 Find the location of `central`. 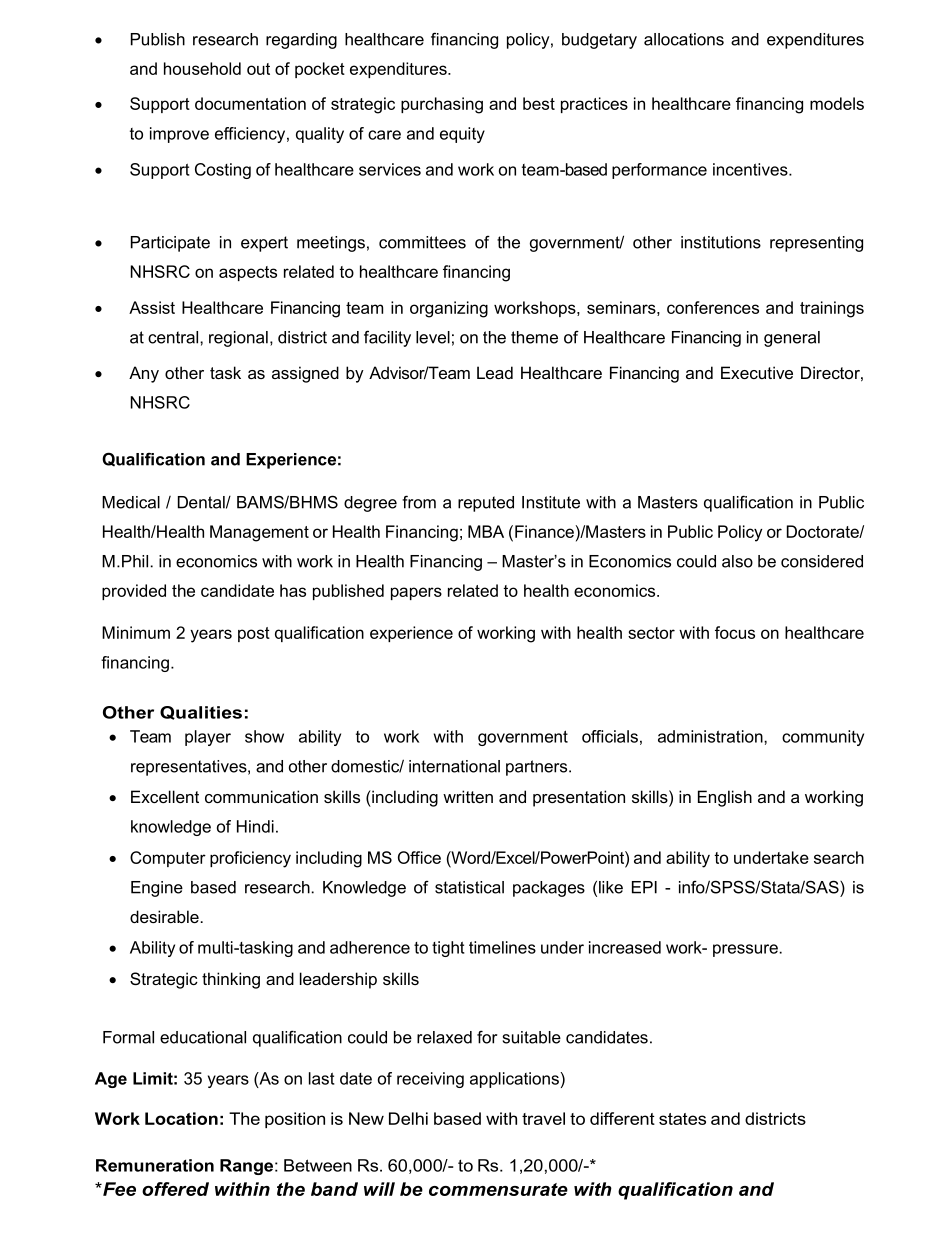

central is located at coordinates (174, 337).
